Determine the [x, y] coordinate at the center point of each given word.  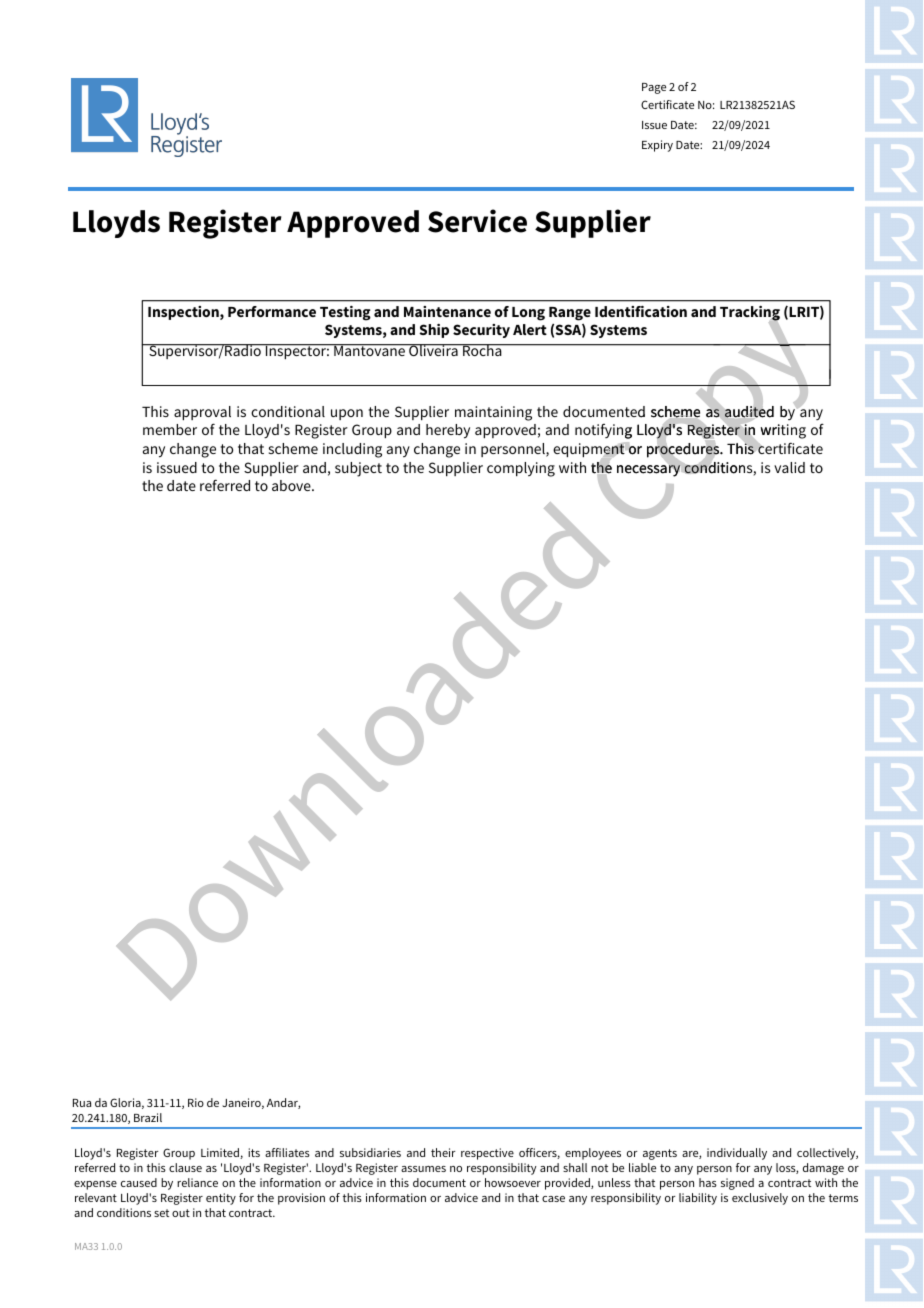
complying [521, 469]
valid [789, 467]
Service [477, 221]
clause [185, 1167]
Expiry [657, 146]
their [443, 1152]
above [292, 485]
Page [654, 88]
